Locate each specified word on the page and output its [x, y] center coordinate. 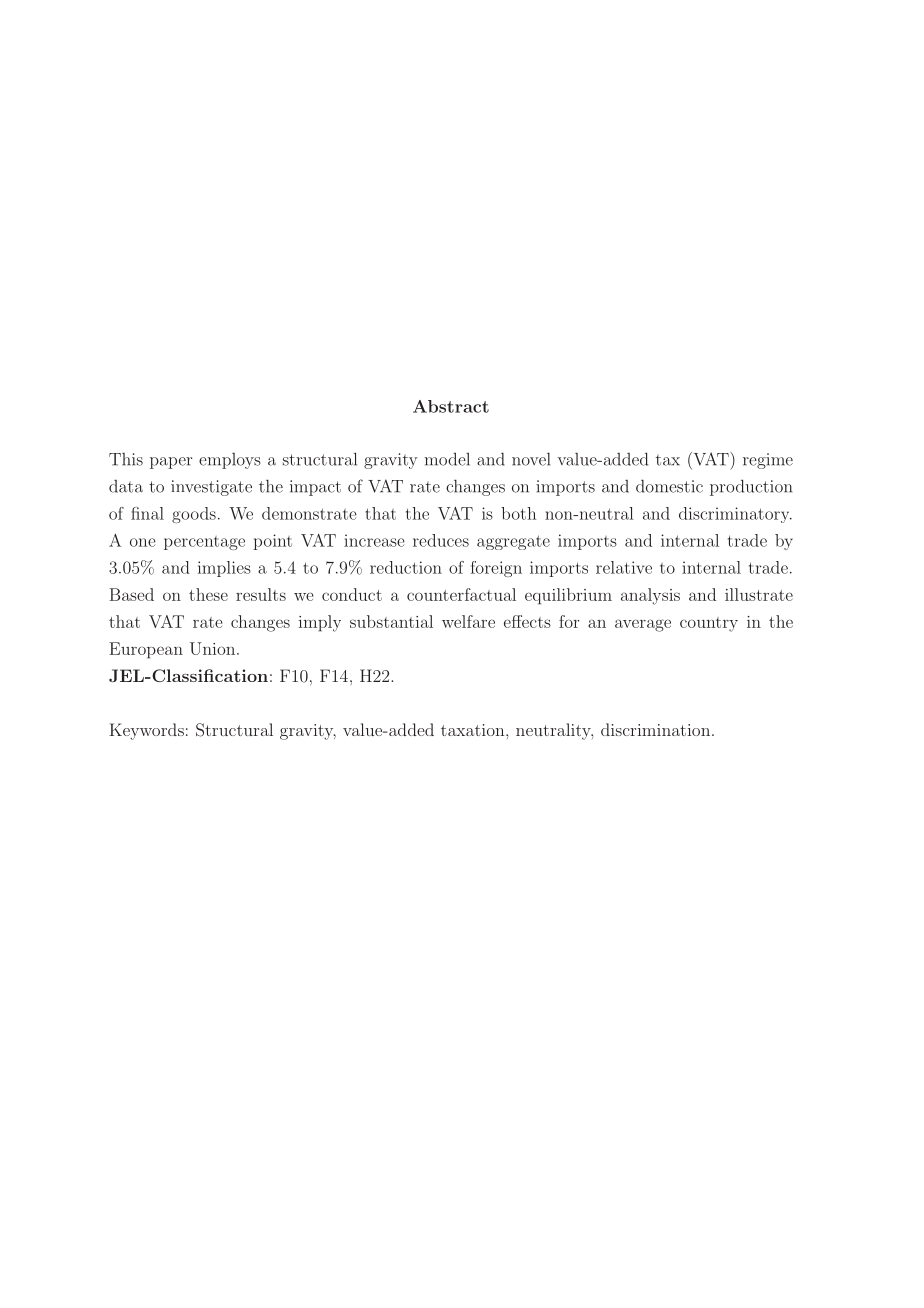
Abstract [451, 406]
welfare [468, 621]
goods [194, 515]
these [208, 594]
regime [768, 461]
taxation [474, 730]
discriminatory [735, 515]
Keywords [146, 731]
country [709, 624]
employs [230, 461]
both [518, 513]
